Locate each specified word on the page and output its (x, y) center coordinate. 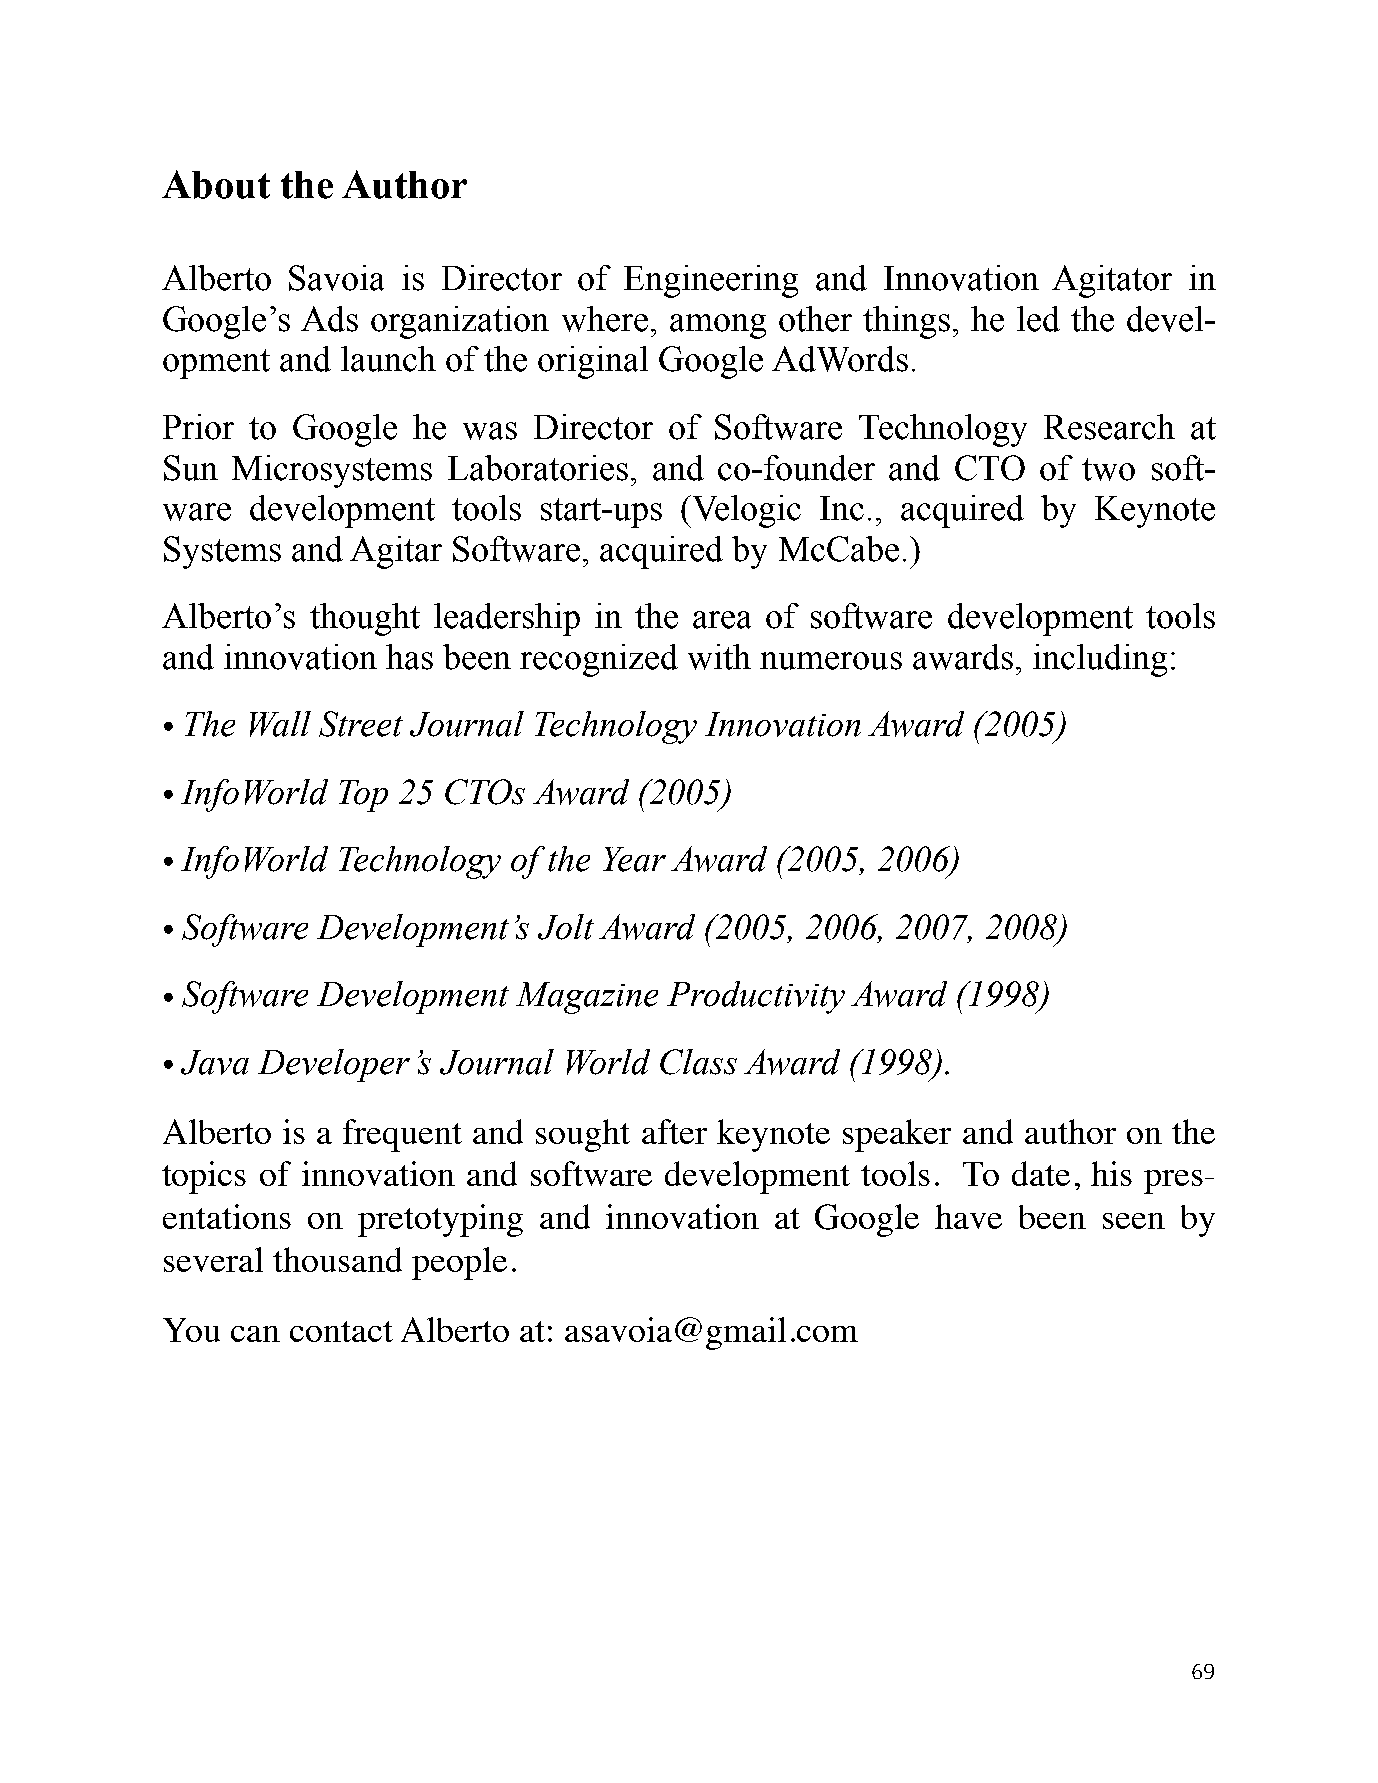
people (459, 1263)
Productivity (756, 997)
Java (215, 1062)
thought (365, 619)
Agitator (1112, 281)
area (722, 620)
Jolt (566, 927)
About (216, 184)
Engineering (711, 281)
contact (341, 1331)
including (1100, 660)
